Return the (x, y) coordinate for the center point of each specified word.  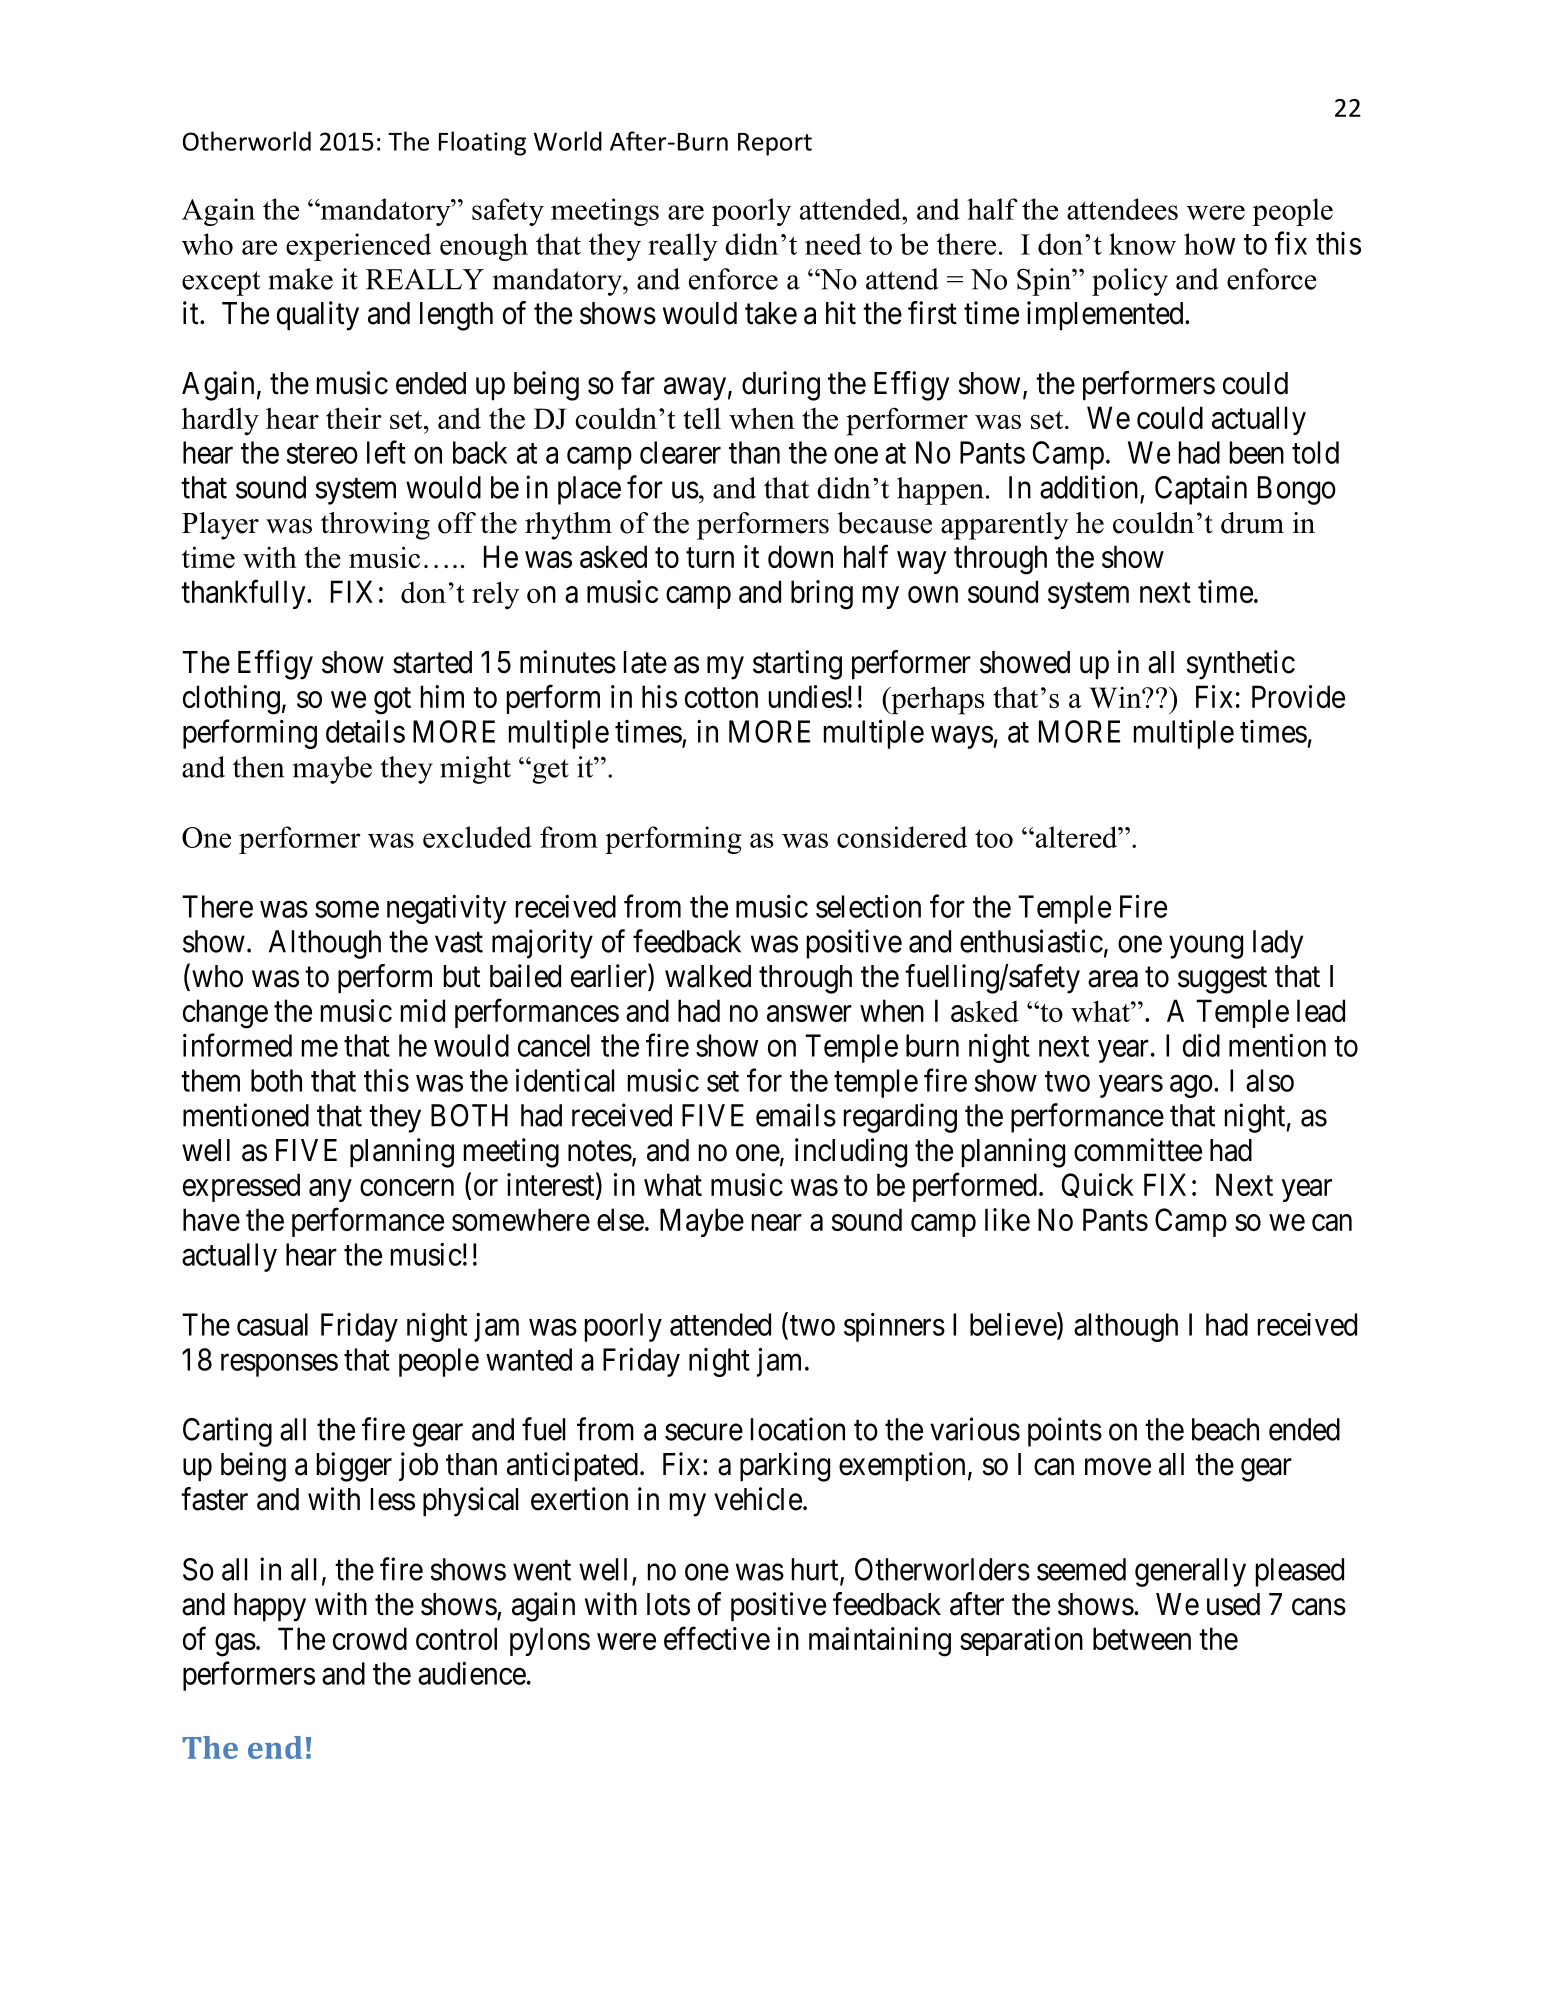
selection (868, 906)
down (800, 556)
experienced (358, 247)
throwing (375, 526)
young (1206, 947)
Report (775, 144)
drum (1252, 523)
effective (717, 1638)
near (777, 1222)
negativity (446, 909)
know (1142, 244)
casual (272, 1324)
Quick (1098, 1185)
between (1142, 1638)
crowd (370, 1638)
